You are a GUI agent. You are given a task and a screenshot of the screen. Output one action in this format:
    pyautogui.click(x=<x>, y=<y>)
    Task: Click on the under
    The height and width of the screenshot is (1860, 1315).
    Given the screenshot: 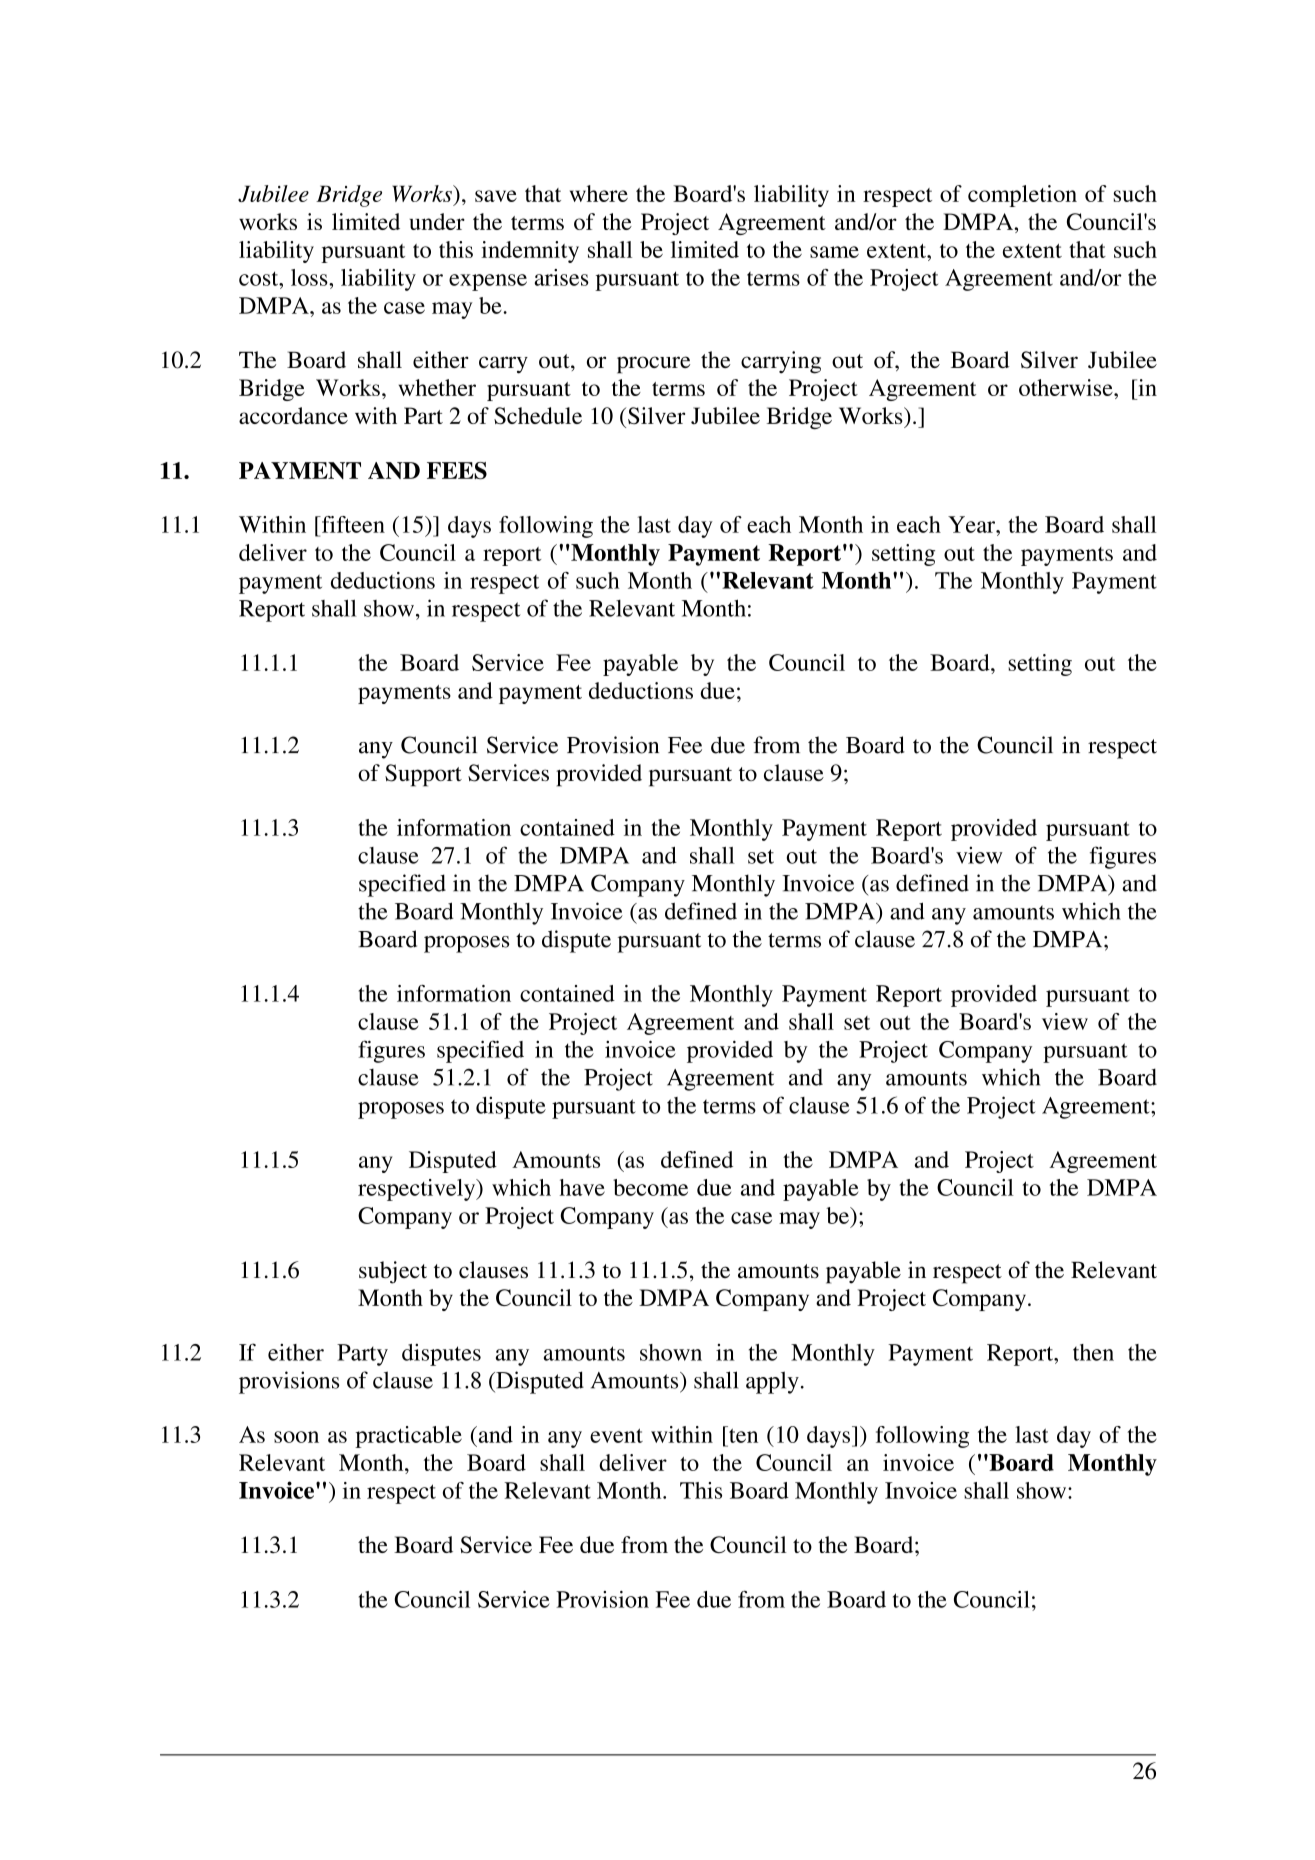 What is the action you would take?
    pyautogui.click(x=437, y=221)
